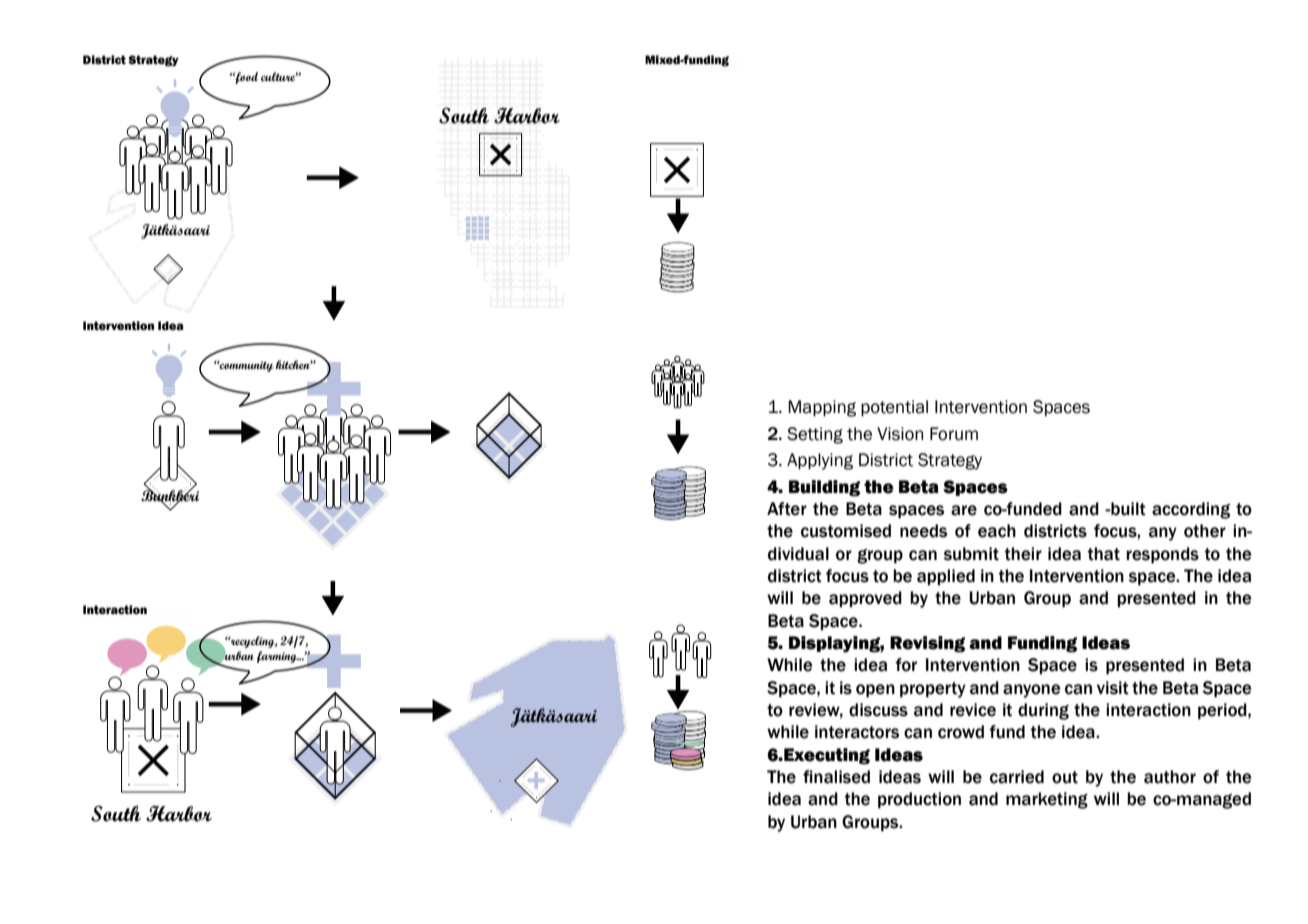 The image size is (1308, 924). Describe the element at coordinates (836, 777) in the document. I see `finalised` at that location.
